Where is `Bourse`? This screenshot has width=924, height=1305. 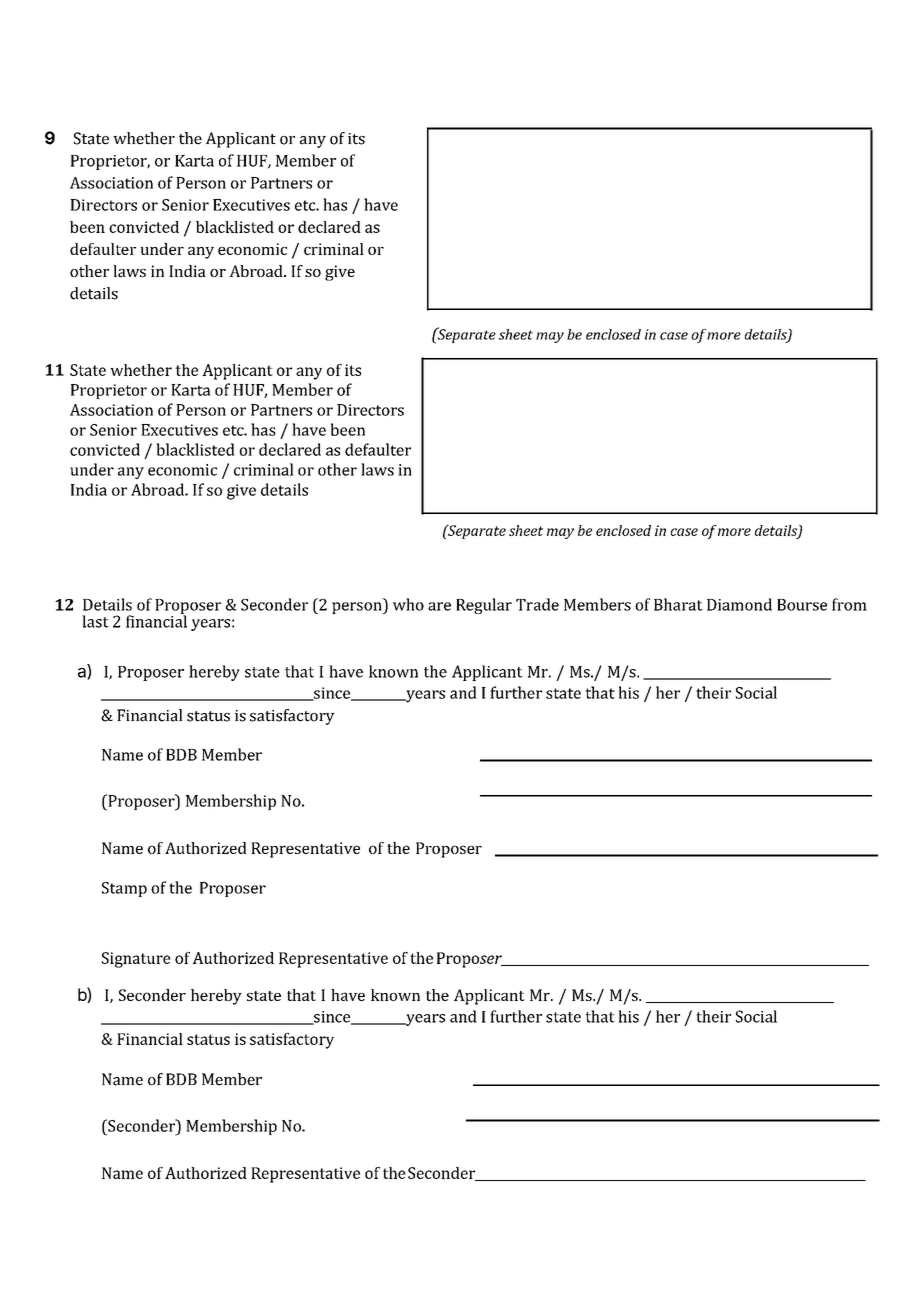
Bourse is located at coordinates (802, 605).
